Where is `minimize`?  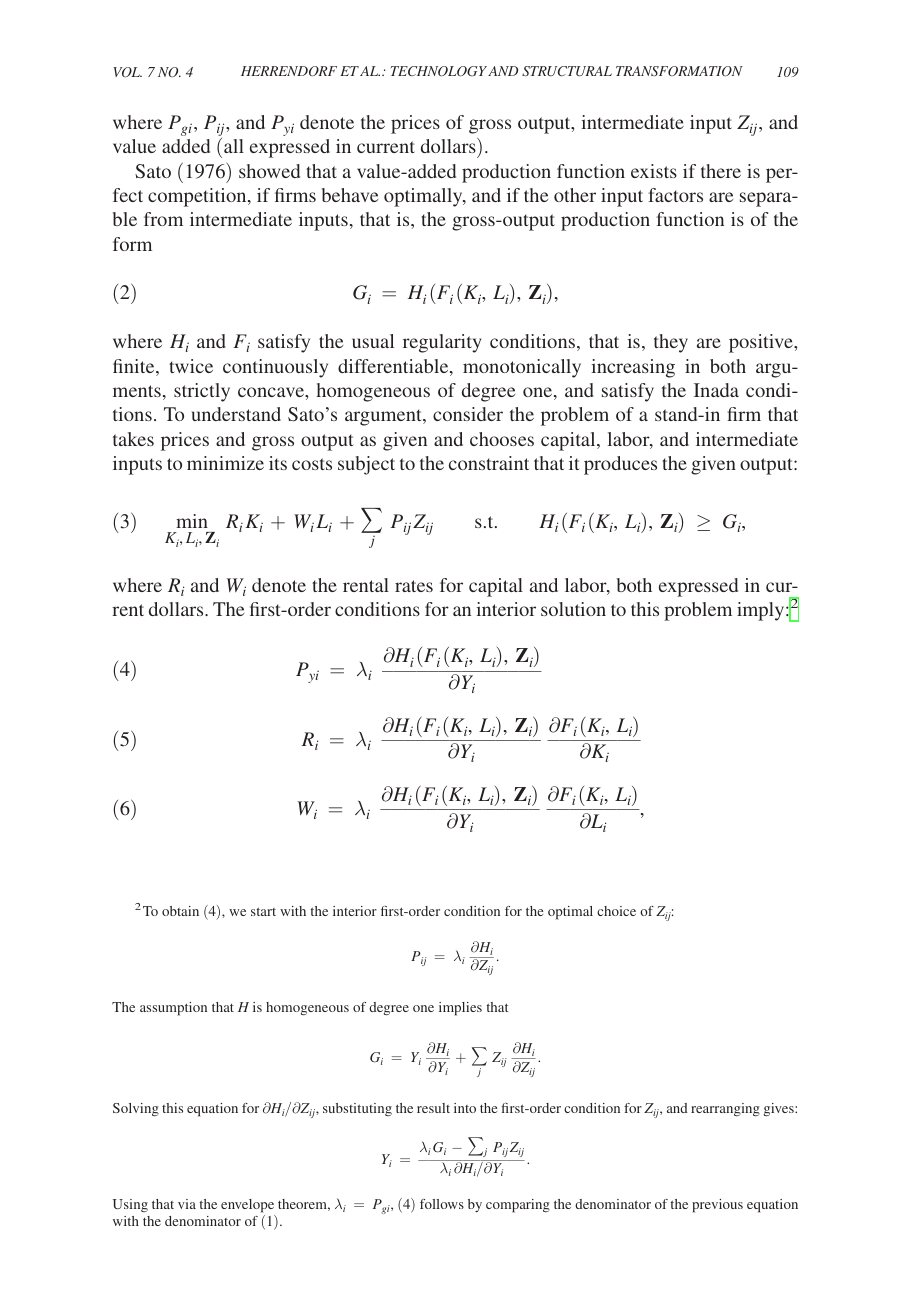 minimize is located at coordinates (225, 463).
